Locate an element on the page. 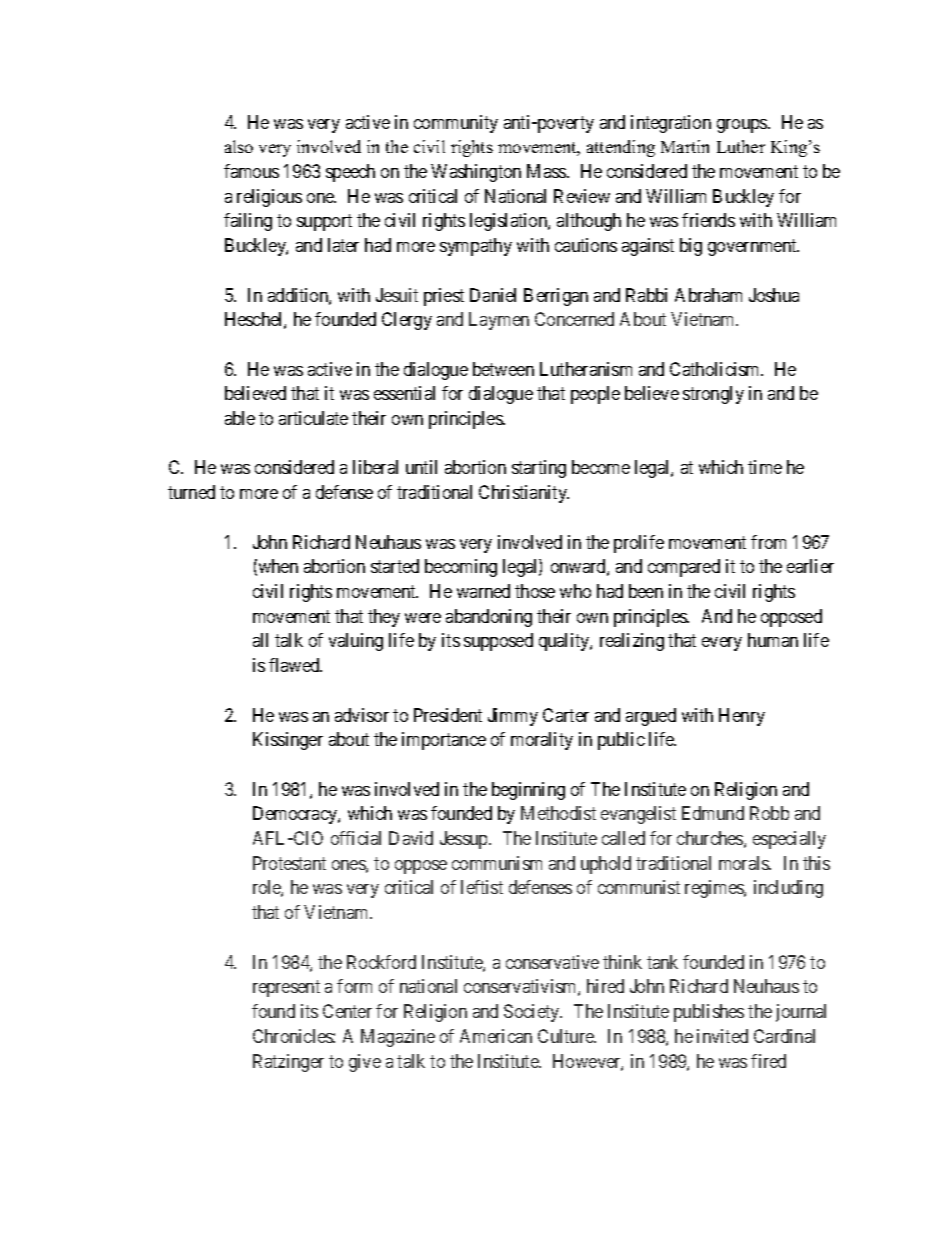 The height and width of the document is (1233, 952). also is located at coordinates (239, 146).
